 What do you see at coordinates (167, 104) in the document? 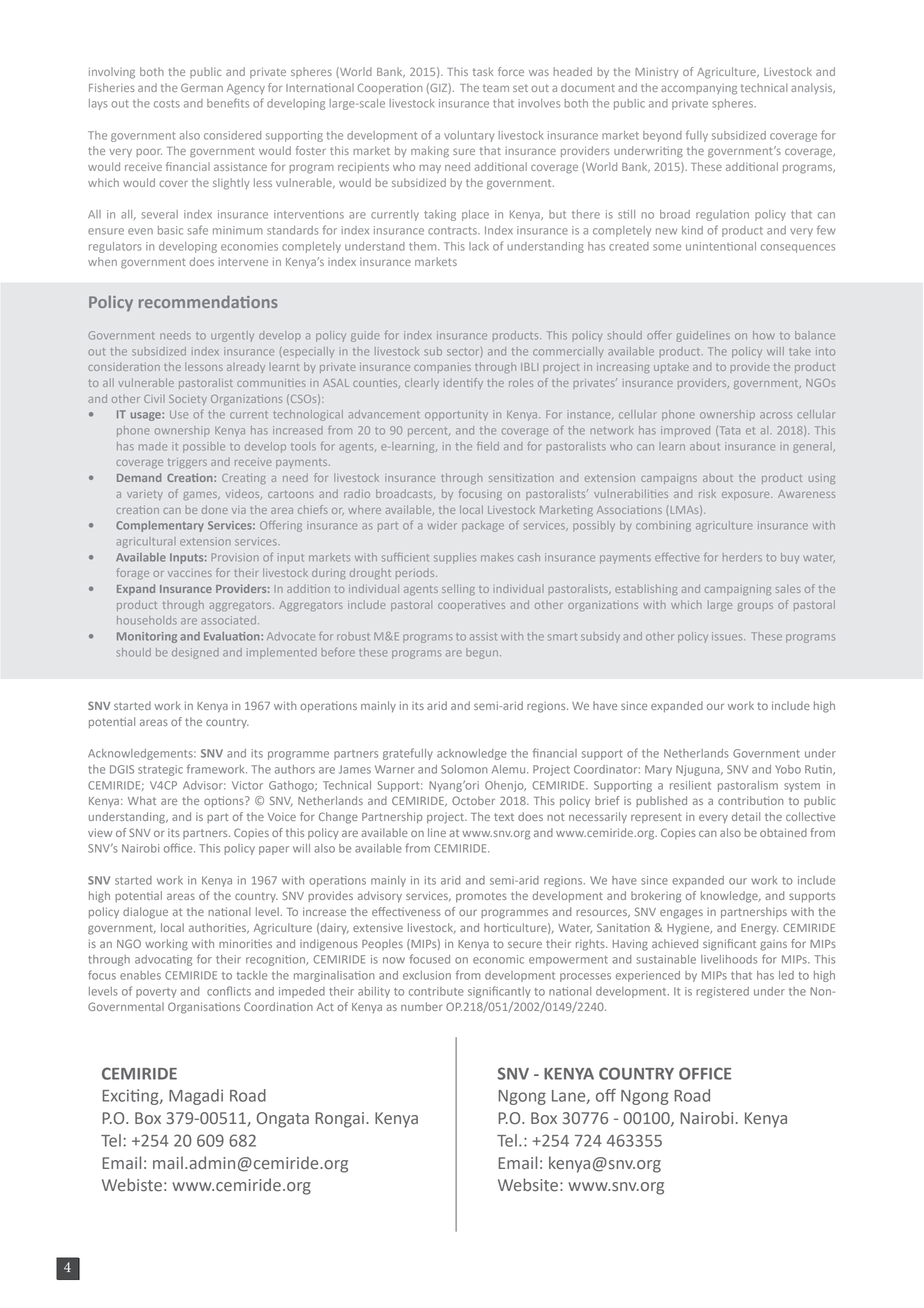
I see `costs` at bounding box center [167, 104].
